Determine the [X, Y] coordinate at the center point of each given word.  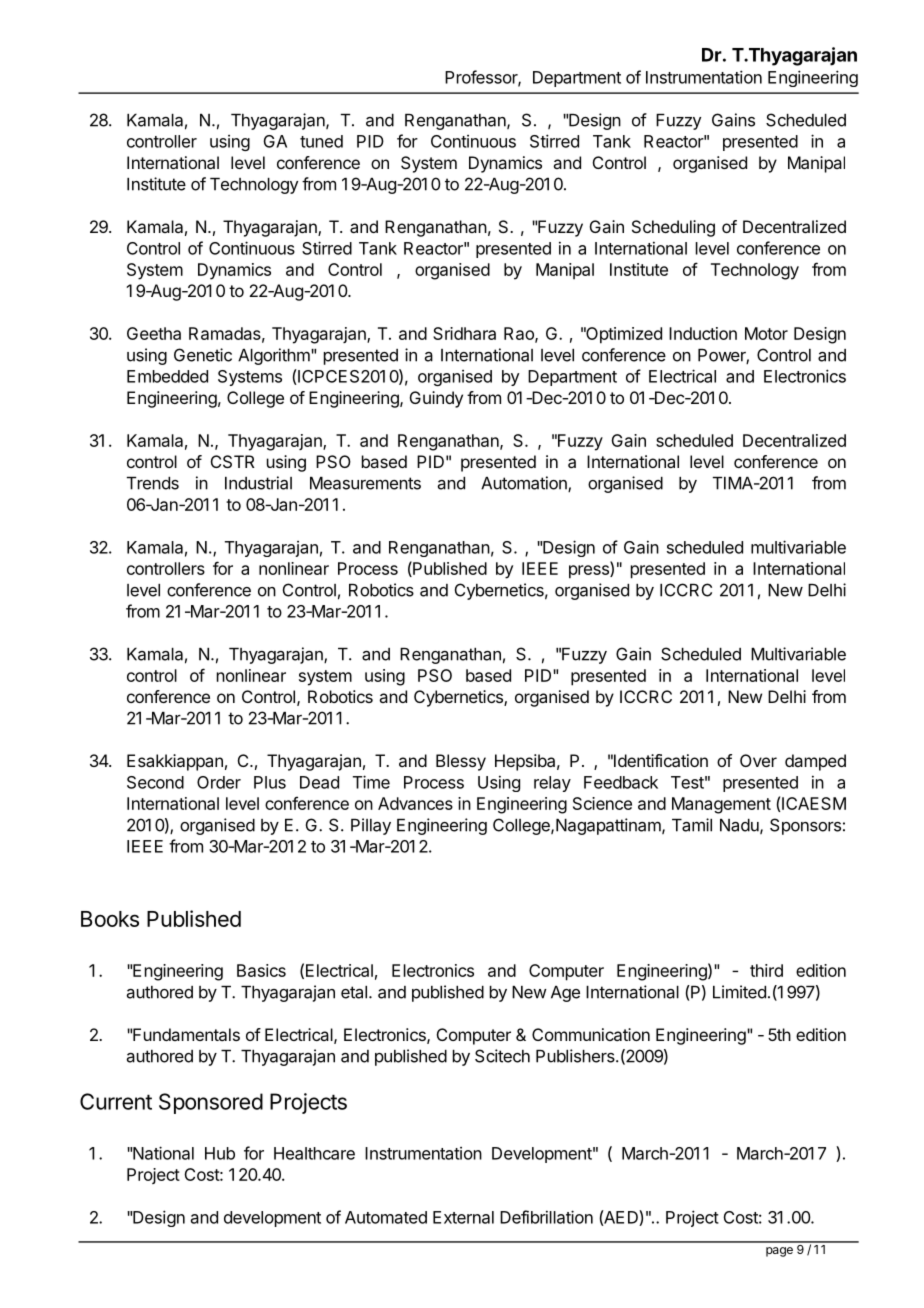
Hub [220, 1153]
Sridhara [464, 333]
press [590, 572]
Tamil [692, 825]
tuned [321, 141]
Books [110, 919]
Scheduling [673, 228]
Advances [415, 803]
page [779, 1252]
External [463, 1217]
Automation [525, 484]
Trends [153, 483]
